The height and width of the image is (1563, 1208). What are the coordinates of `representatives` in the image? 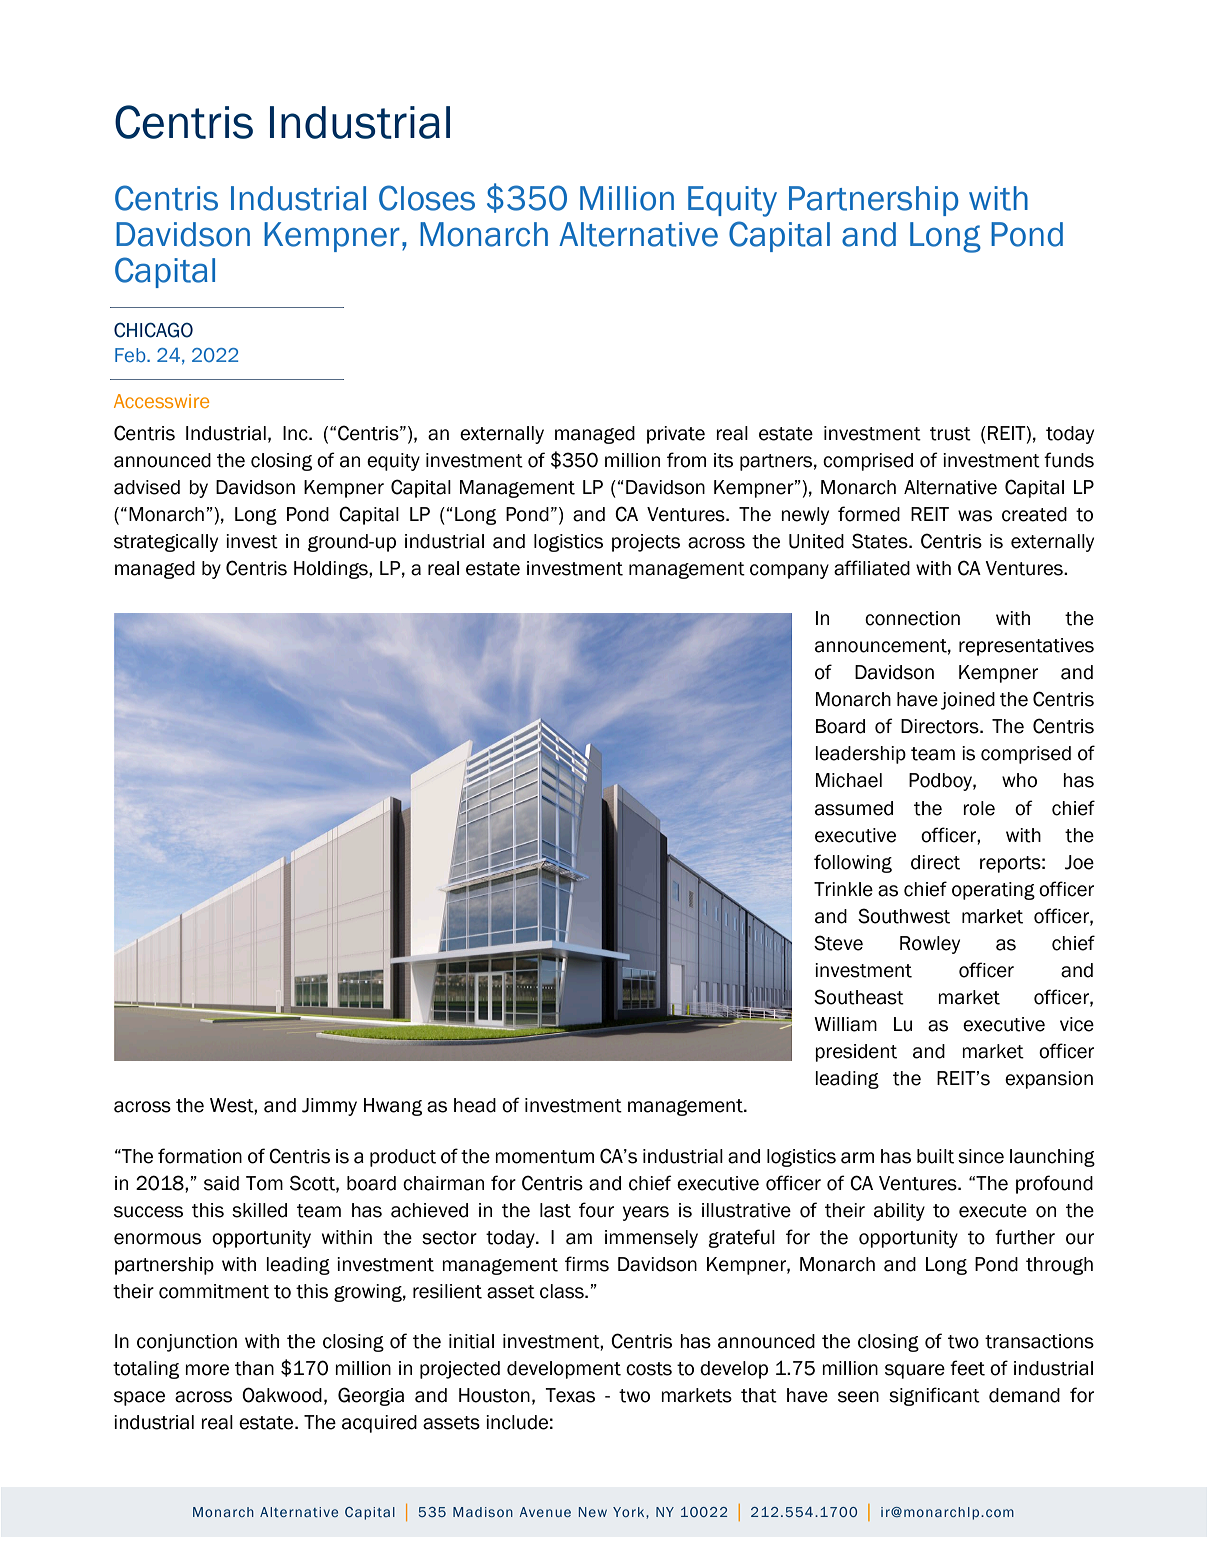 It's located at (1026, 647).
